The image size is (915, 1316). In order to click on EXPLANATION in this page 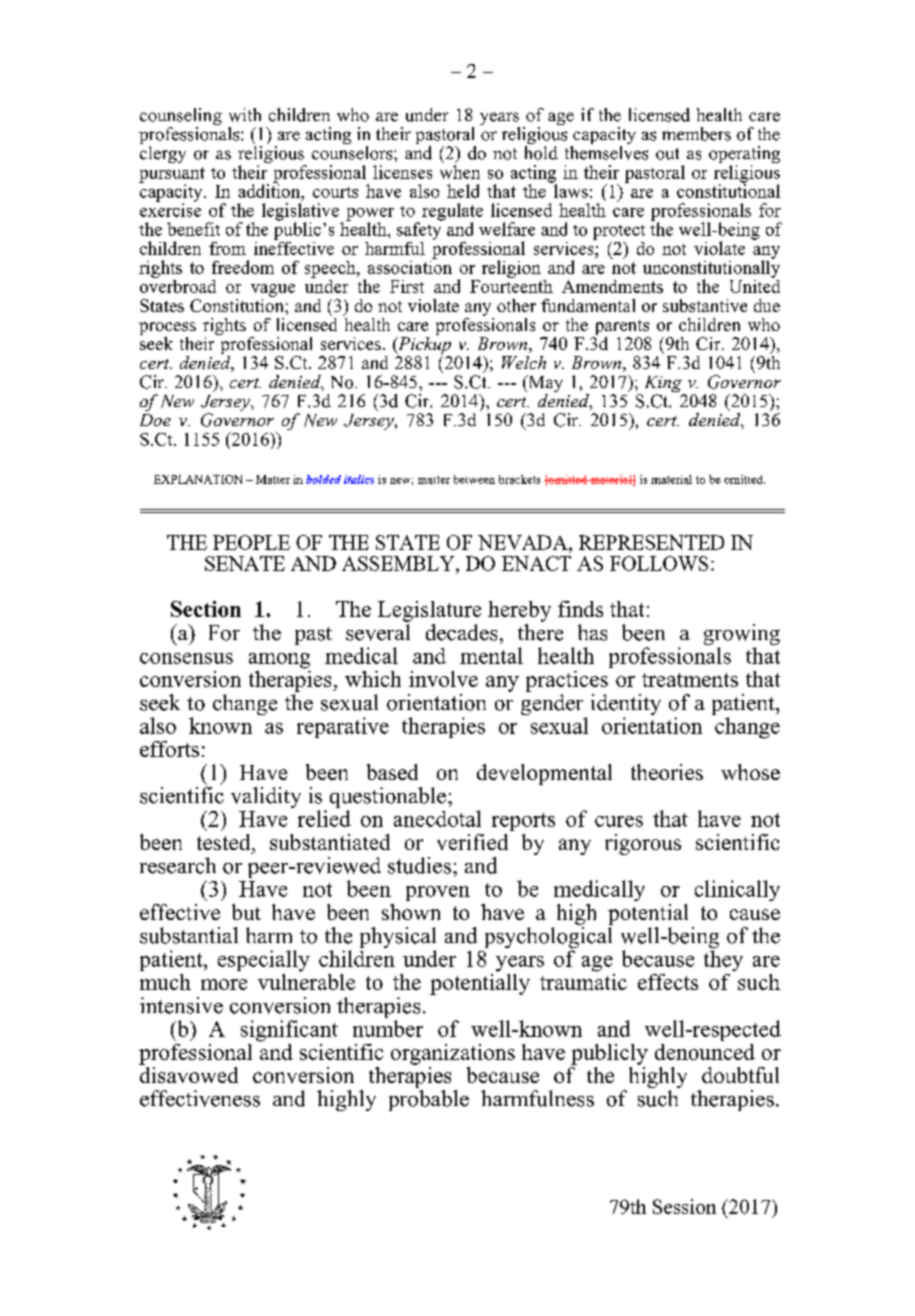, I will do `click(198, 479)`.
